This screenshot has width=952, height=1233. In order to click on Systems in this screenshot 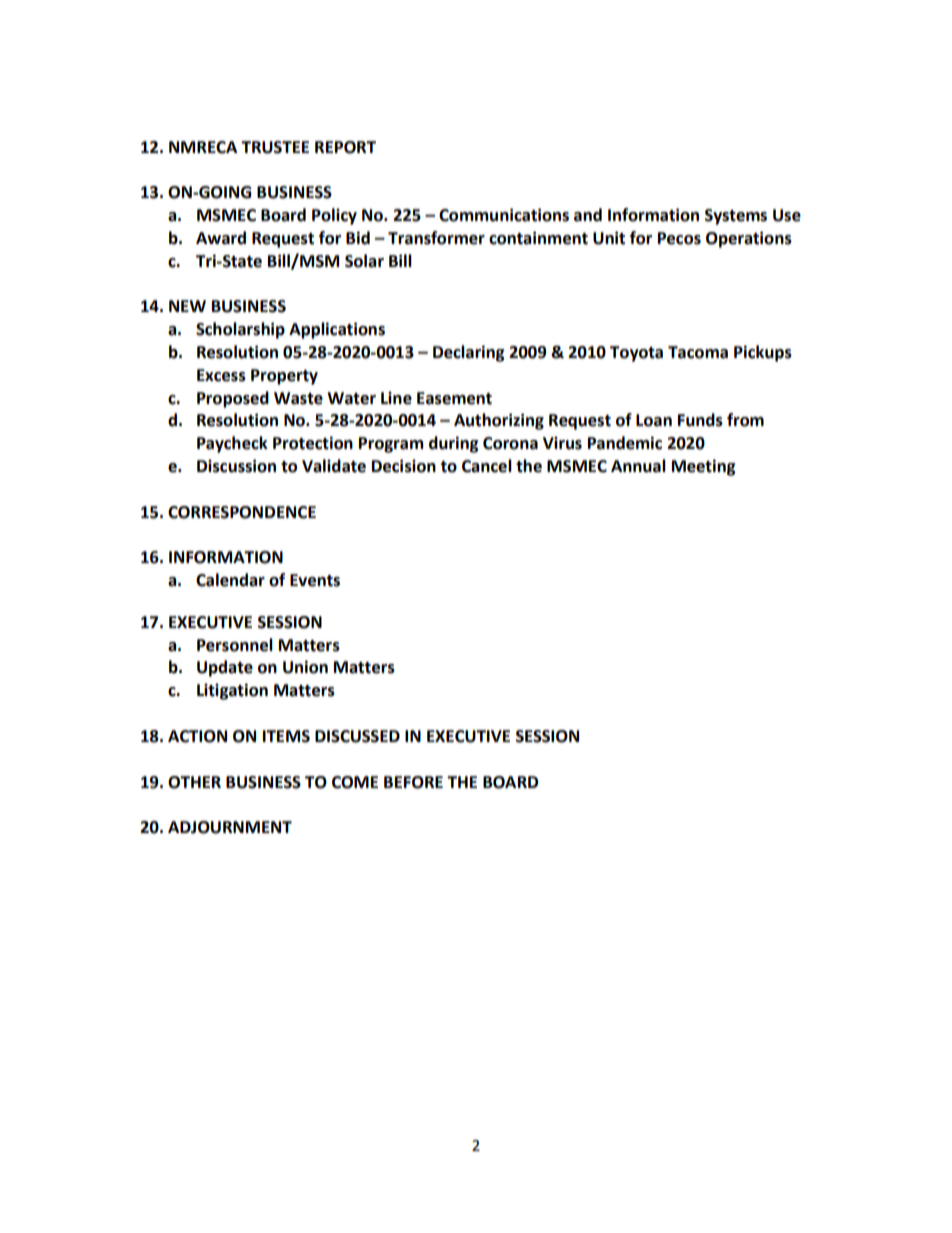, I will do `click(736, 217)`.
